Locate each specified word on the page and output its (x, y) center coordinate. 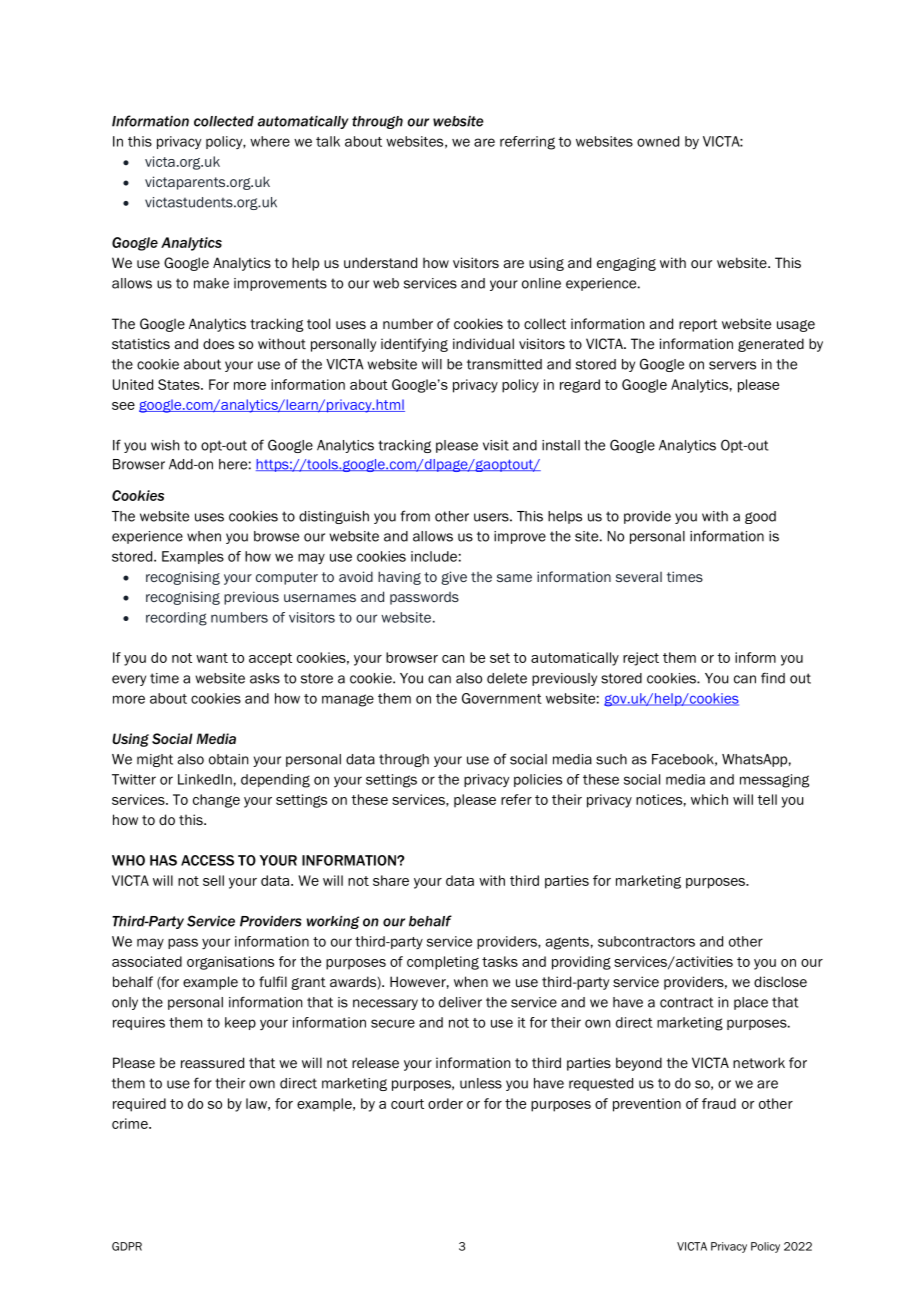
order (445, 1103)
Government (502, 698)
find (773, 678)
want (212, 658)
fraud (719, 1103)
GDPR (127, 1246)
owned (658, 141)
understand (380, 262)
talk (328, 141)
